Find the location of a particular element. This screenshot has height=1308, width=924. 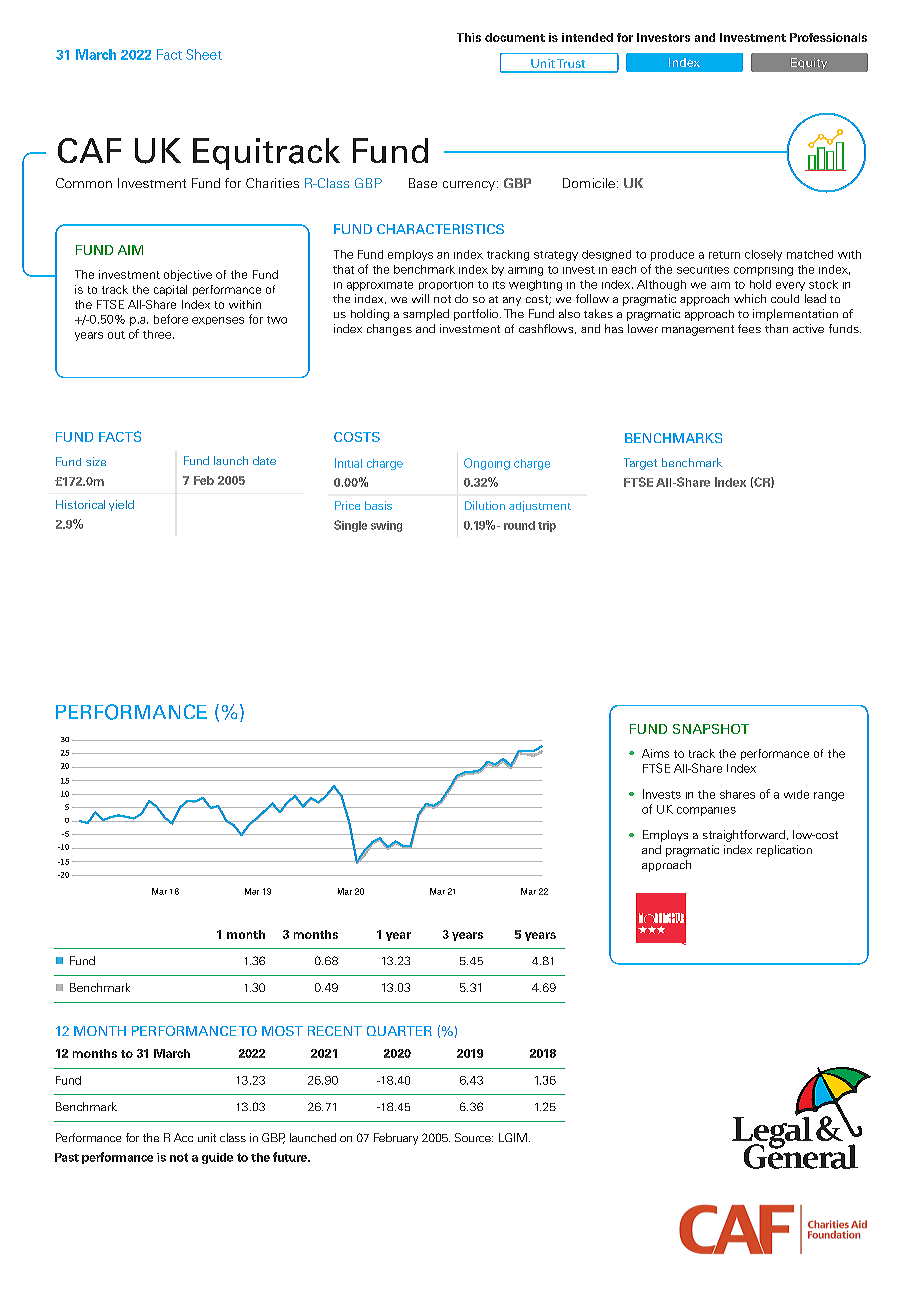

MOST is located at coordinates (282, 1031).
